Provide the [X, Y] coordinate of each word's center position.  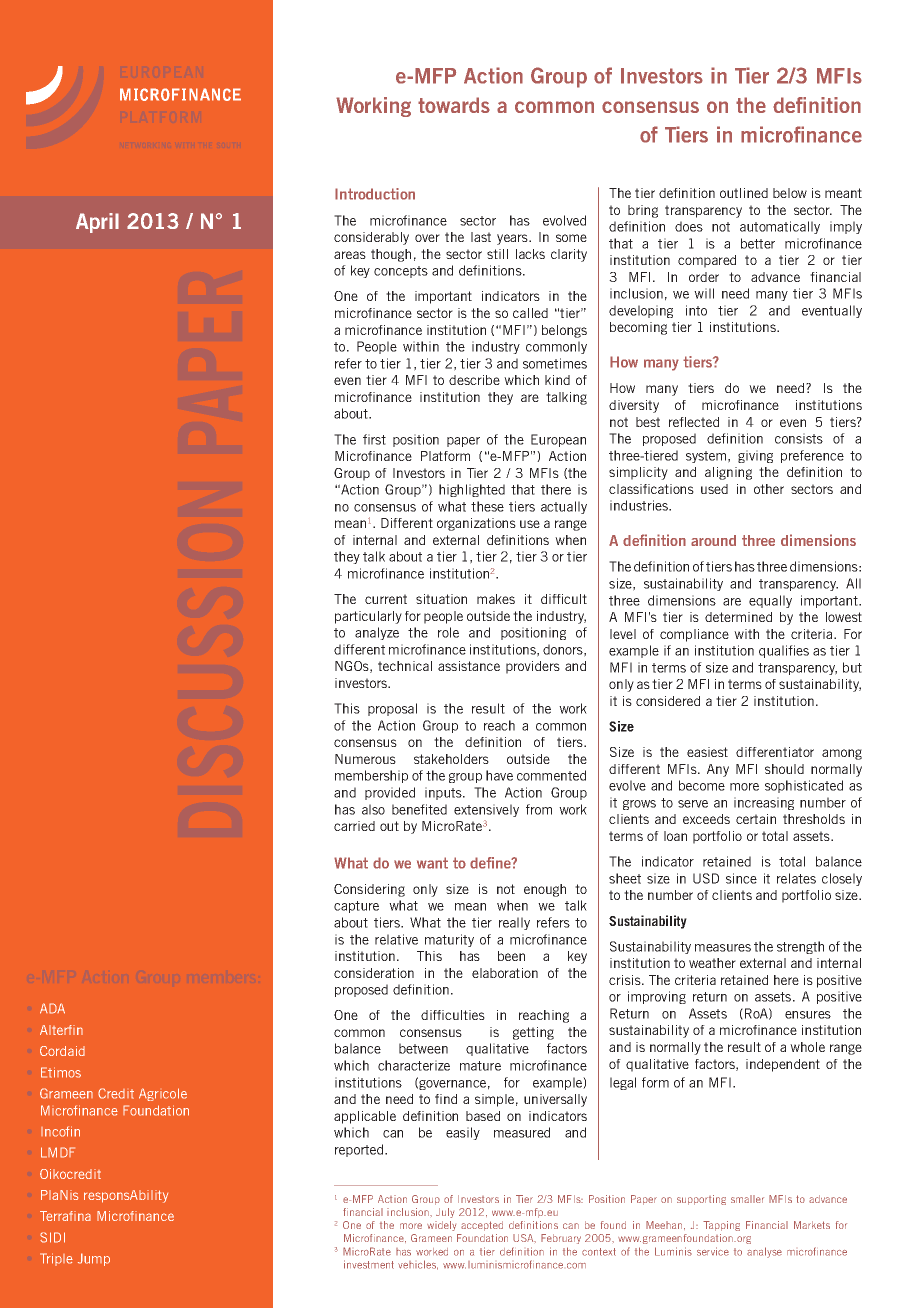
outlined [744, 193]
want [432, 863]
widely [441, 1226]
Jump [94, 1259]
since [741, 878]
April [97, 223]
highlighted [472, 490]
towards [454, 105]
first [374, 439]
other [769, 489]
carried [354, 826]
